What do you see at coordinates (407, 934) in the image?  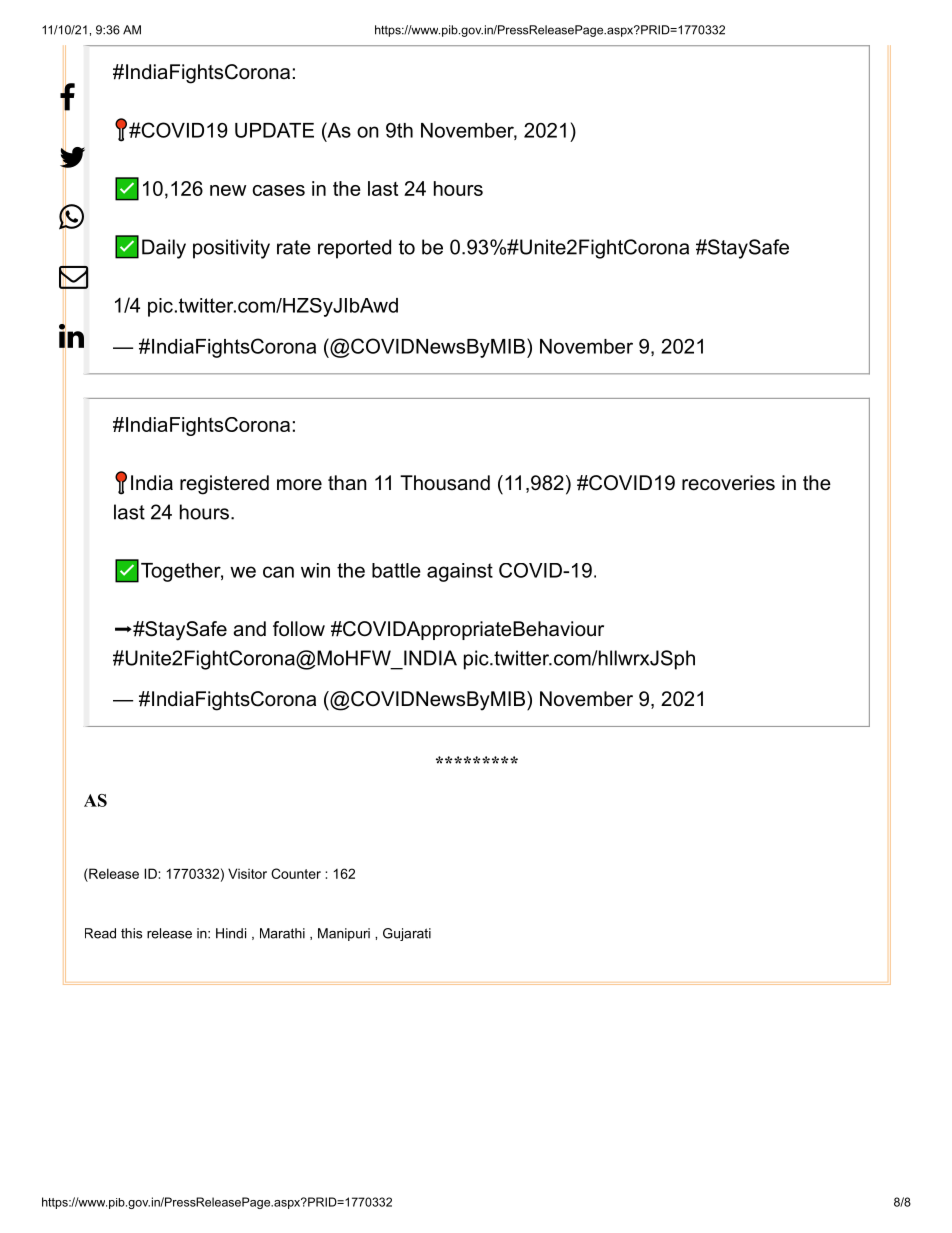 I see `Gujarati` at bounding box center [407, 934].
